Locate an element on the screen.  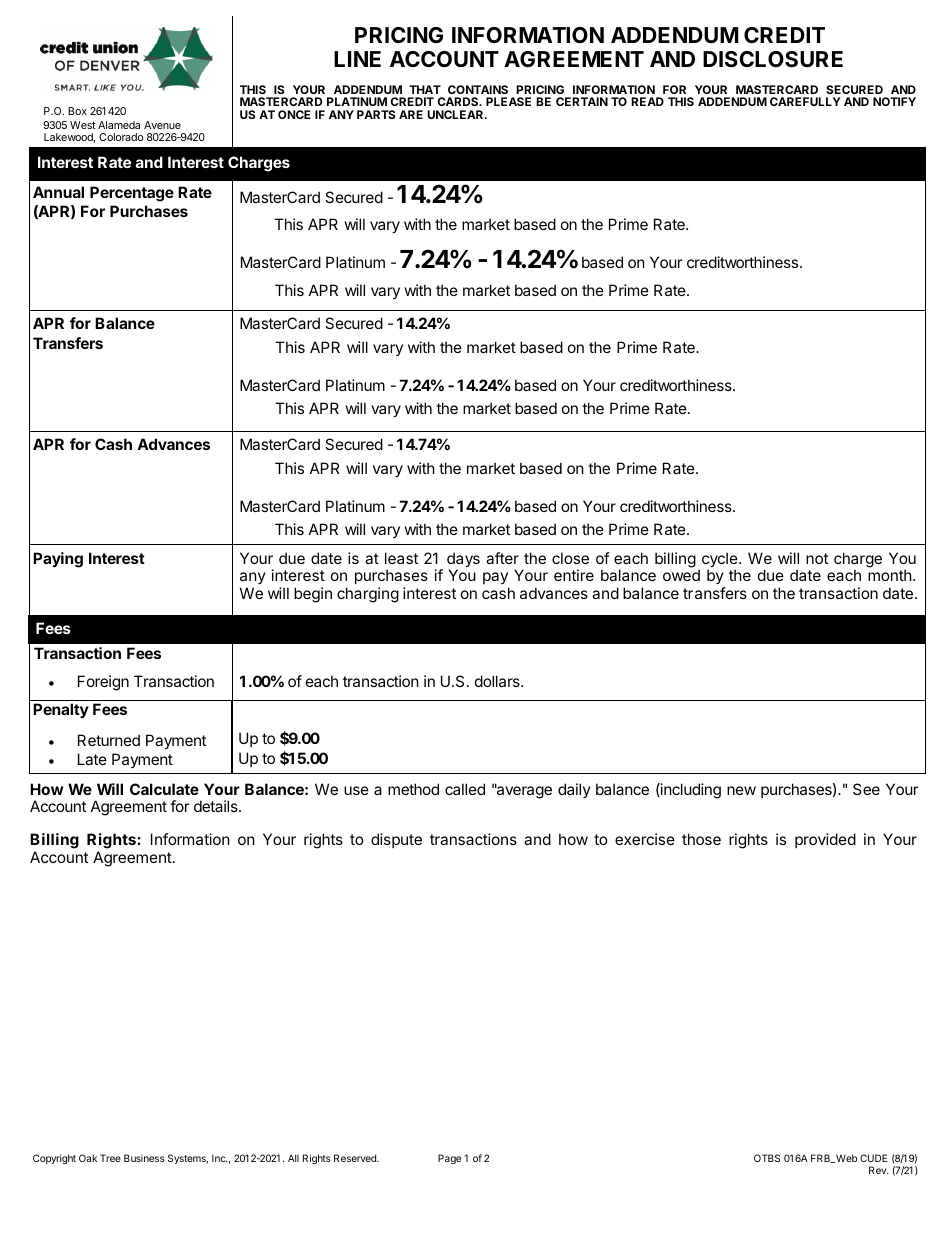
CAREFULLY is located at coordinates (805, 101).
